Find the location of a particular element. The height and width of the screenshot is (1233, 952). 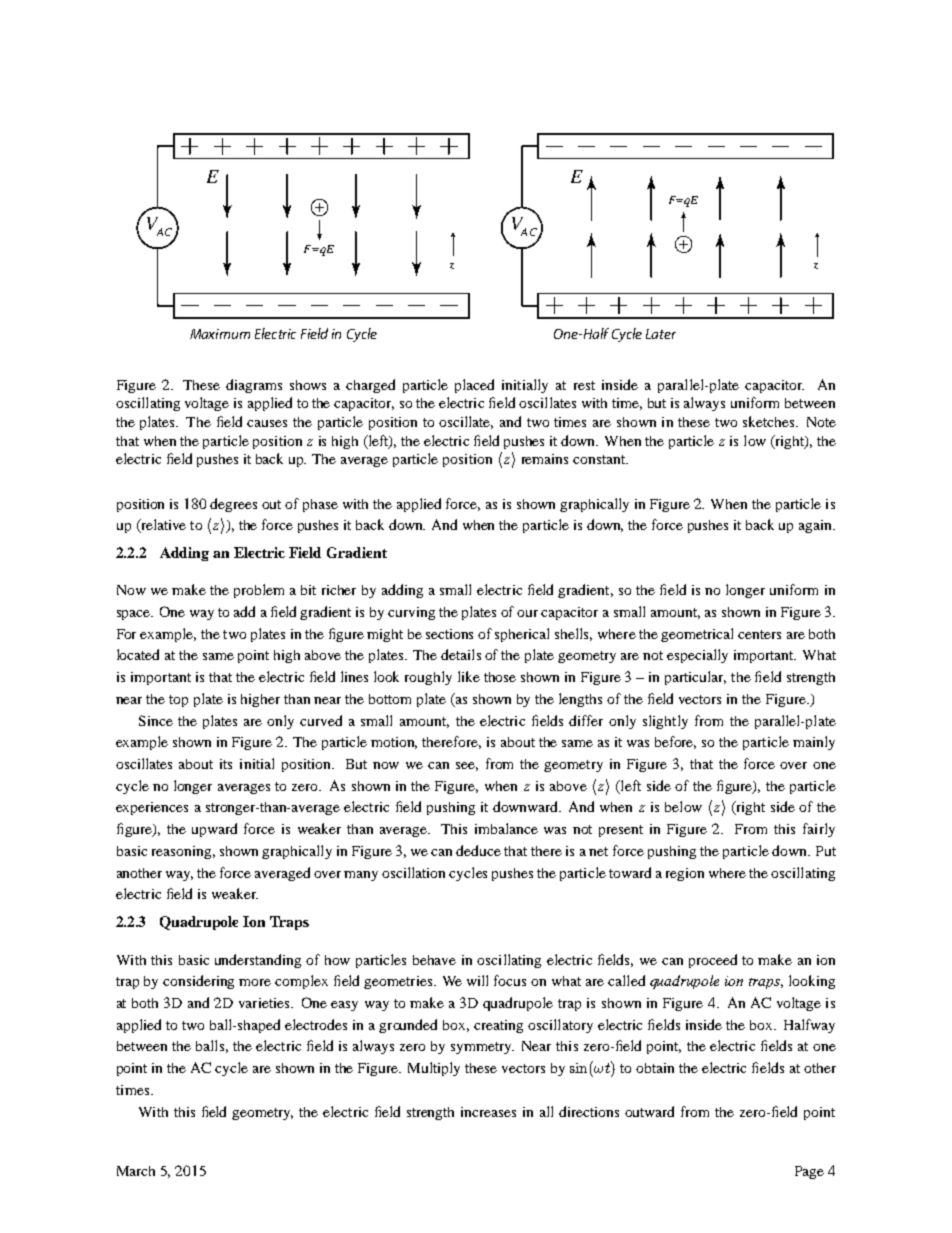

March is located at coordinates (136, 1171).
